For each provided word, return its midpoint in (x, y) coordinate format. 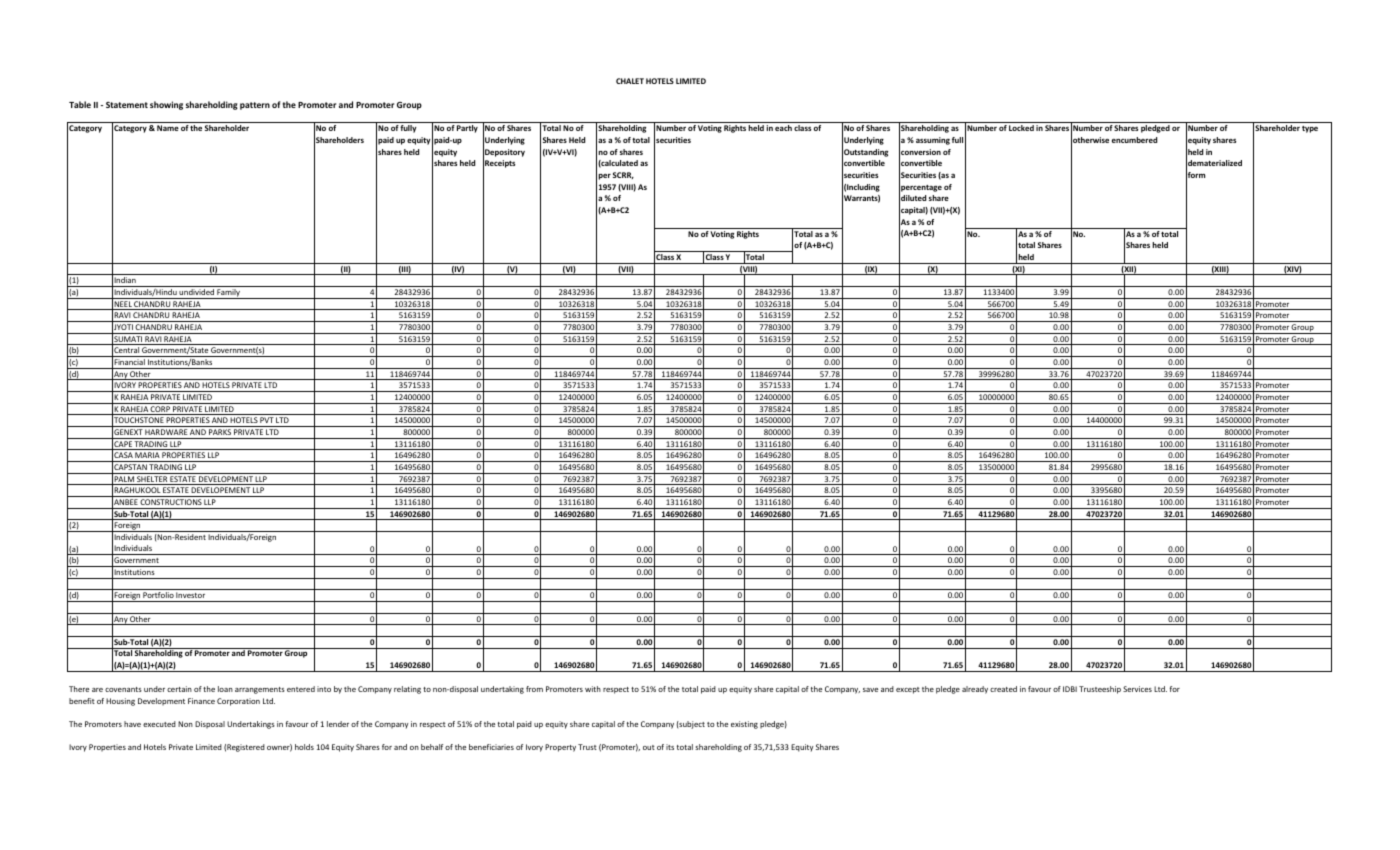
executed (159, 724)
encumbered (1134, 140)
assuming (933, 141)
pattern (255, 106)
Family (228, 294)
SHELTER (152, 480)
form (1195, 175)
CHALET (630, 81)
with (593, 689)
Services (1137, 689)
